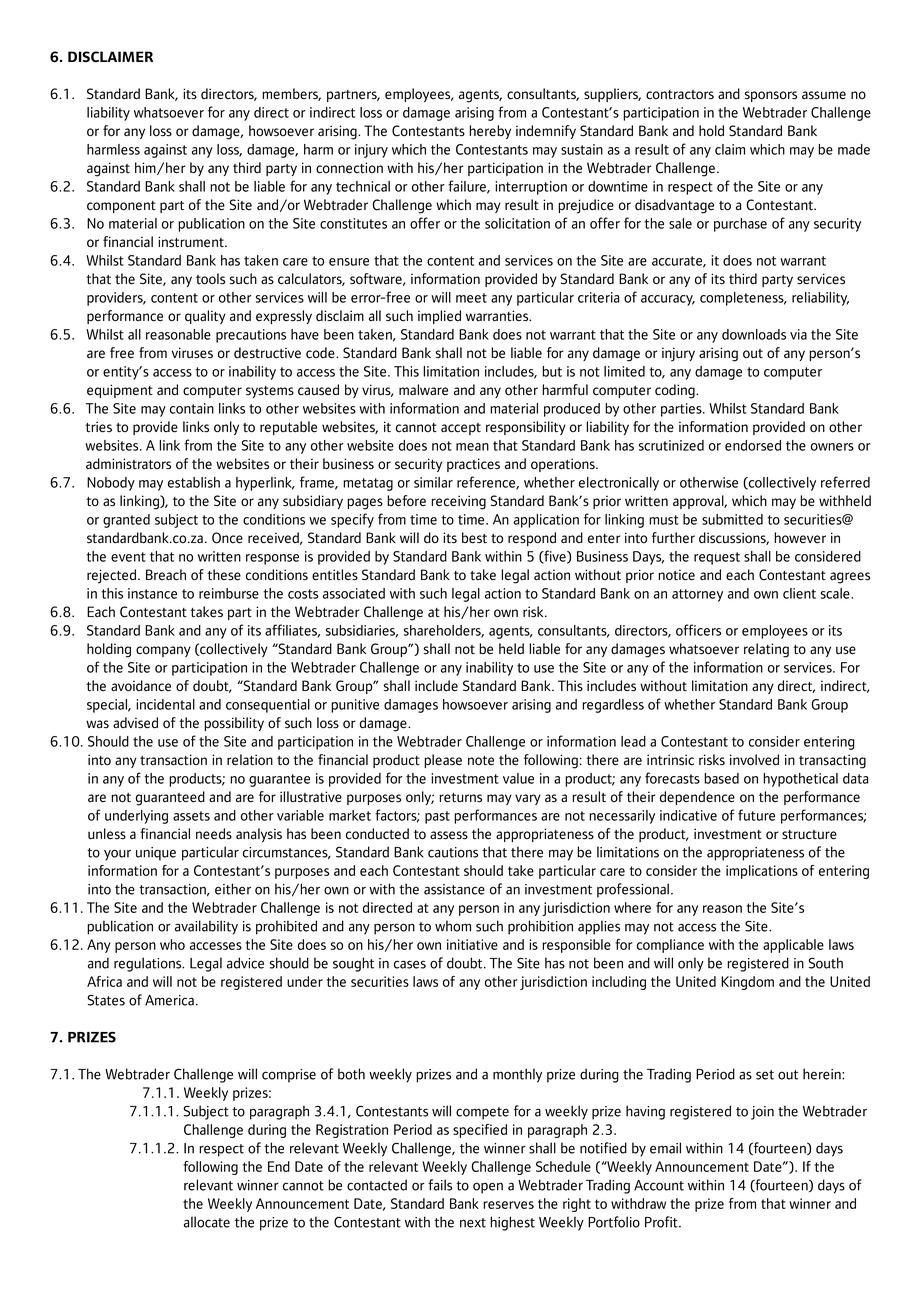 This screenshot has height=1311, width=924. Describe the element at coordinates (766, 650) in the screenshot. I see `relating` at that location.
